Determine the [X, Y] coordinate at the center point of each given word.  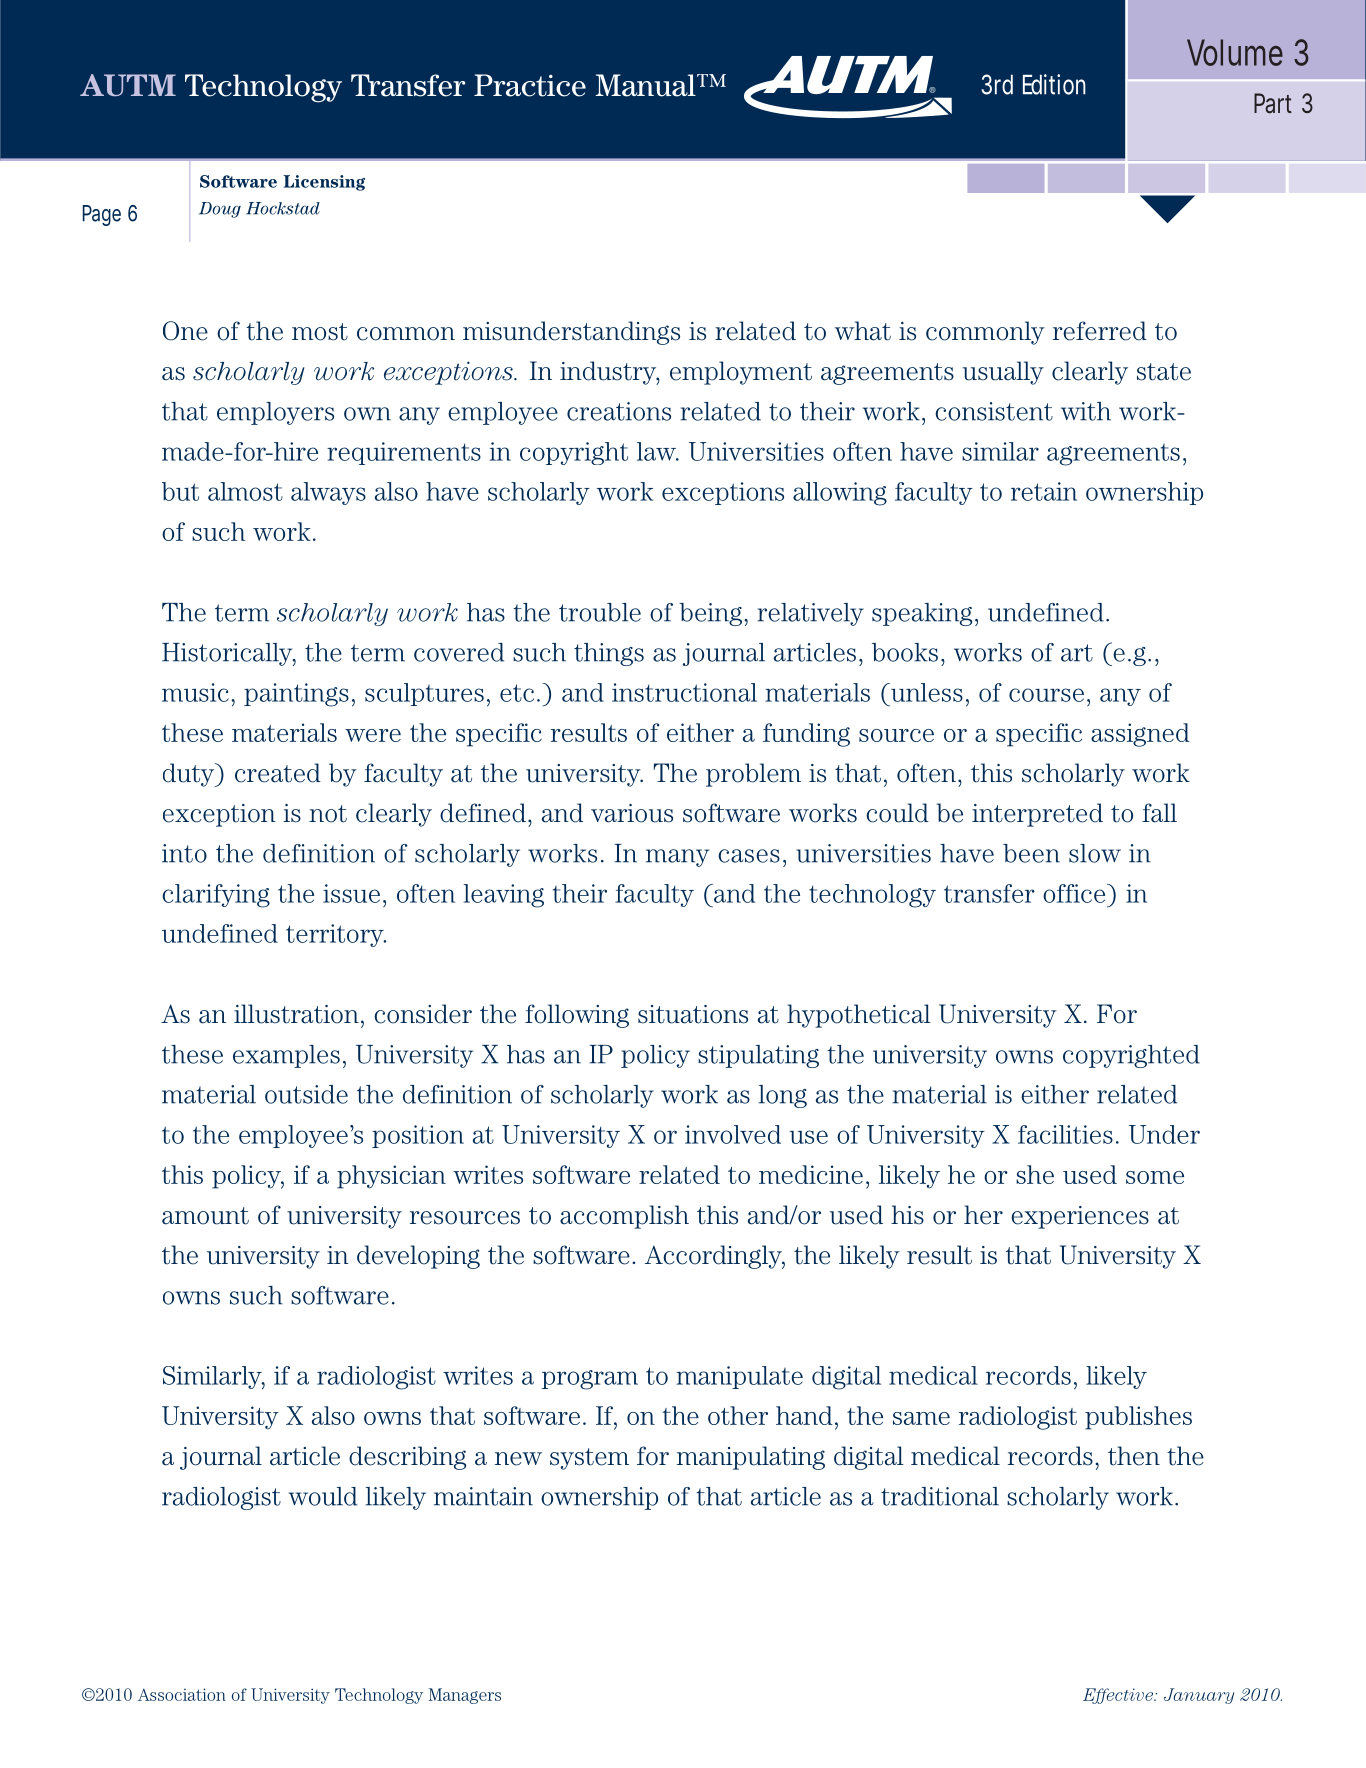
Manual [647, 85]
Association [182, 1694]
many [677, 858]
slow [1095, 853]
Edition [1054, 84]
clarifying [216, 896]
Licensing [324, 183]
